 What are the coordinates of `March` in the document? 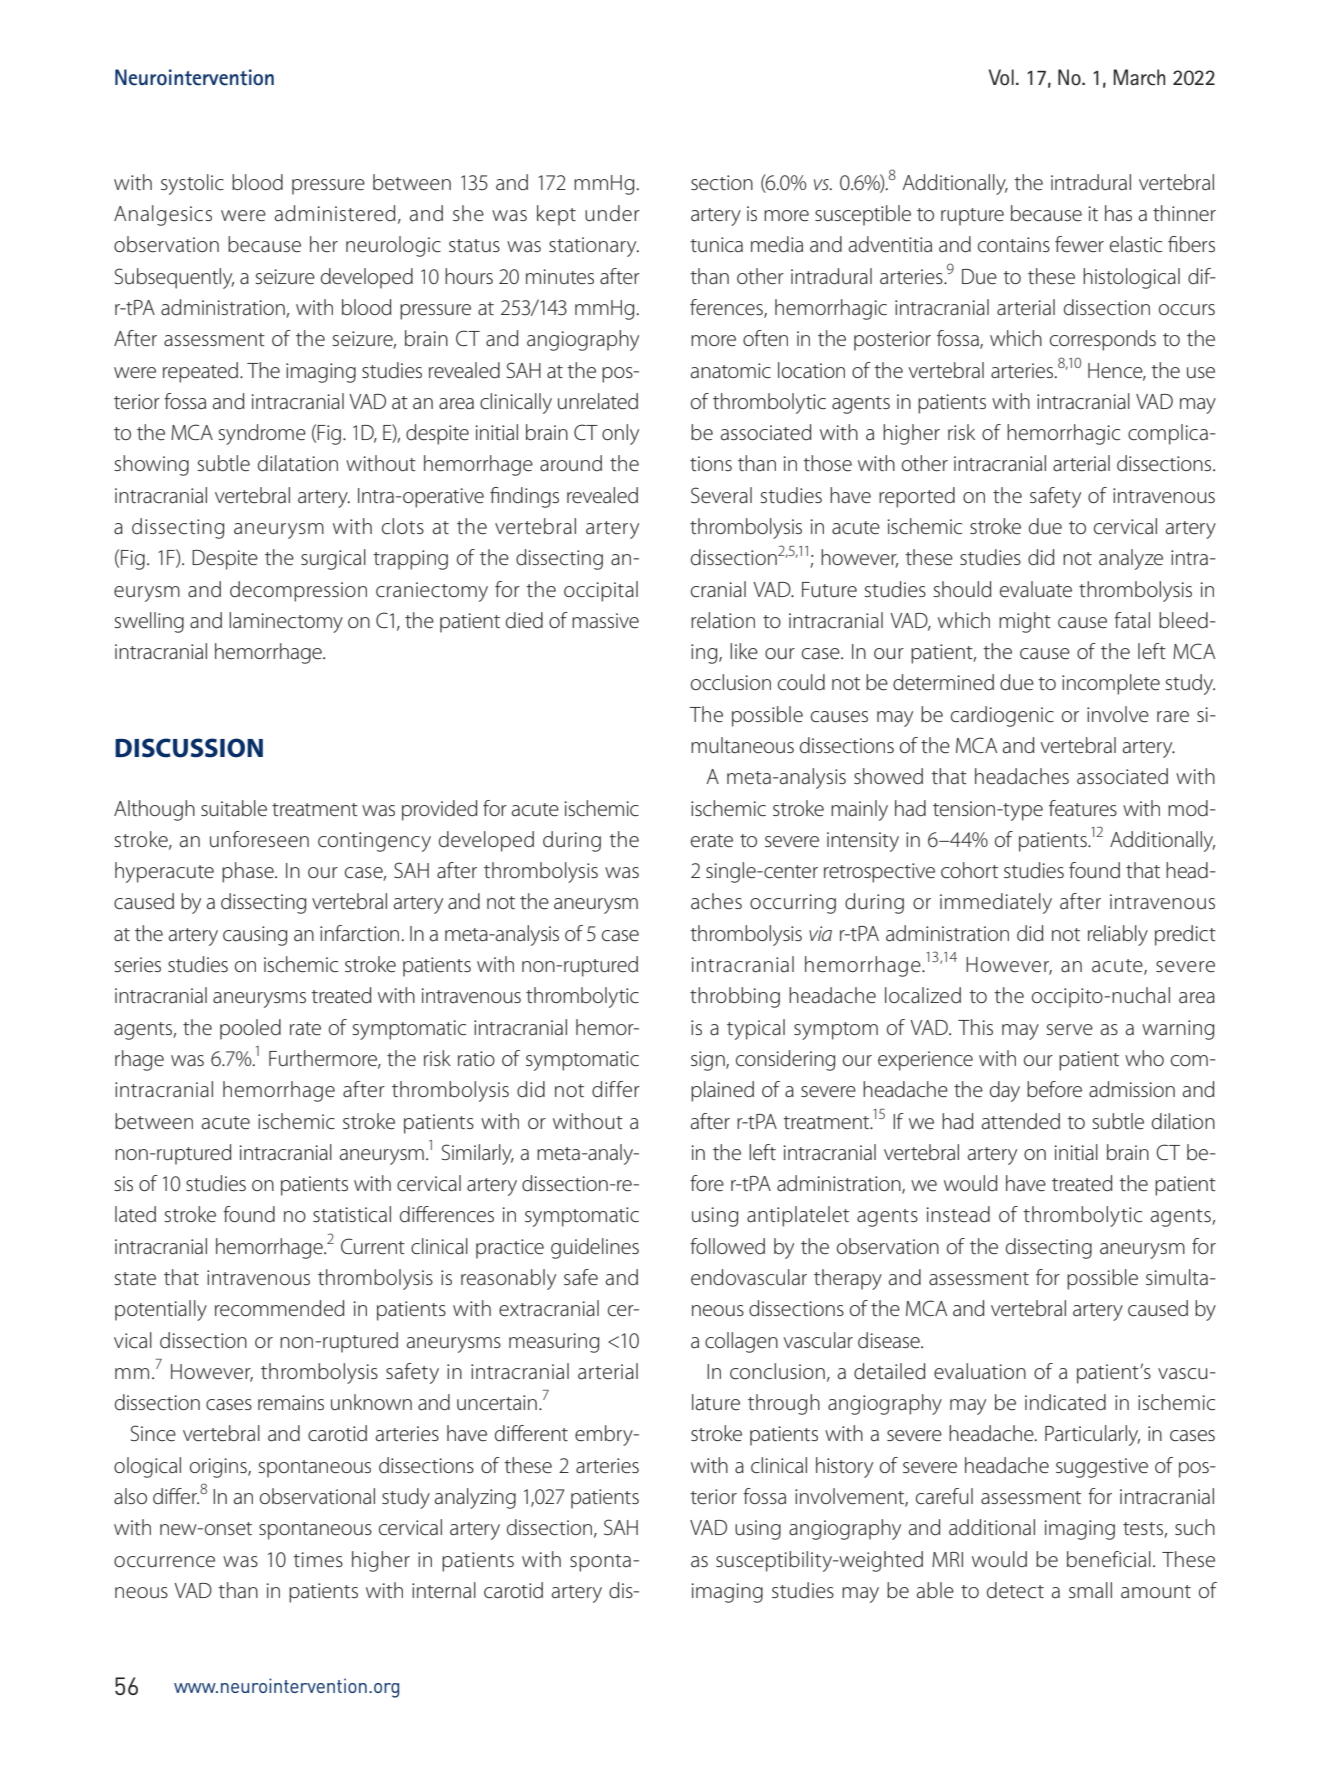 It's located at (1139, 77).
